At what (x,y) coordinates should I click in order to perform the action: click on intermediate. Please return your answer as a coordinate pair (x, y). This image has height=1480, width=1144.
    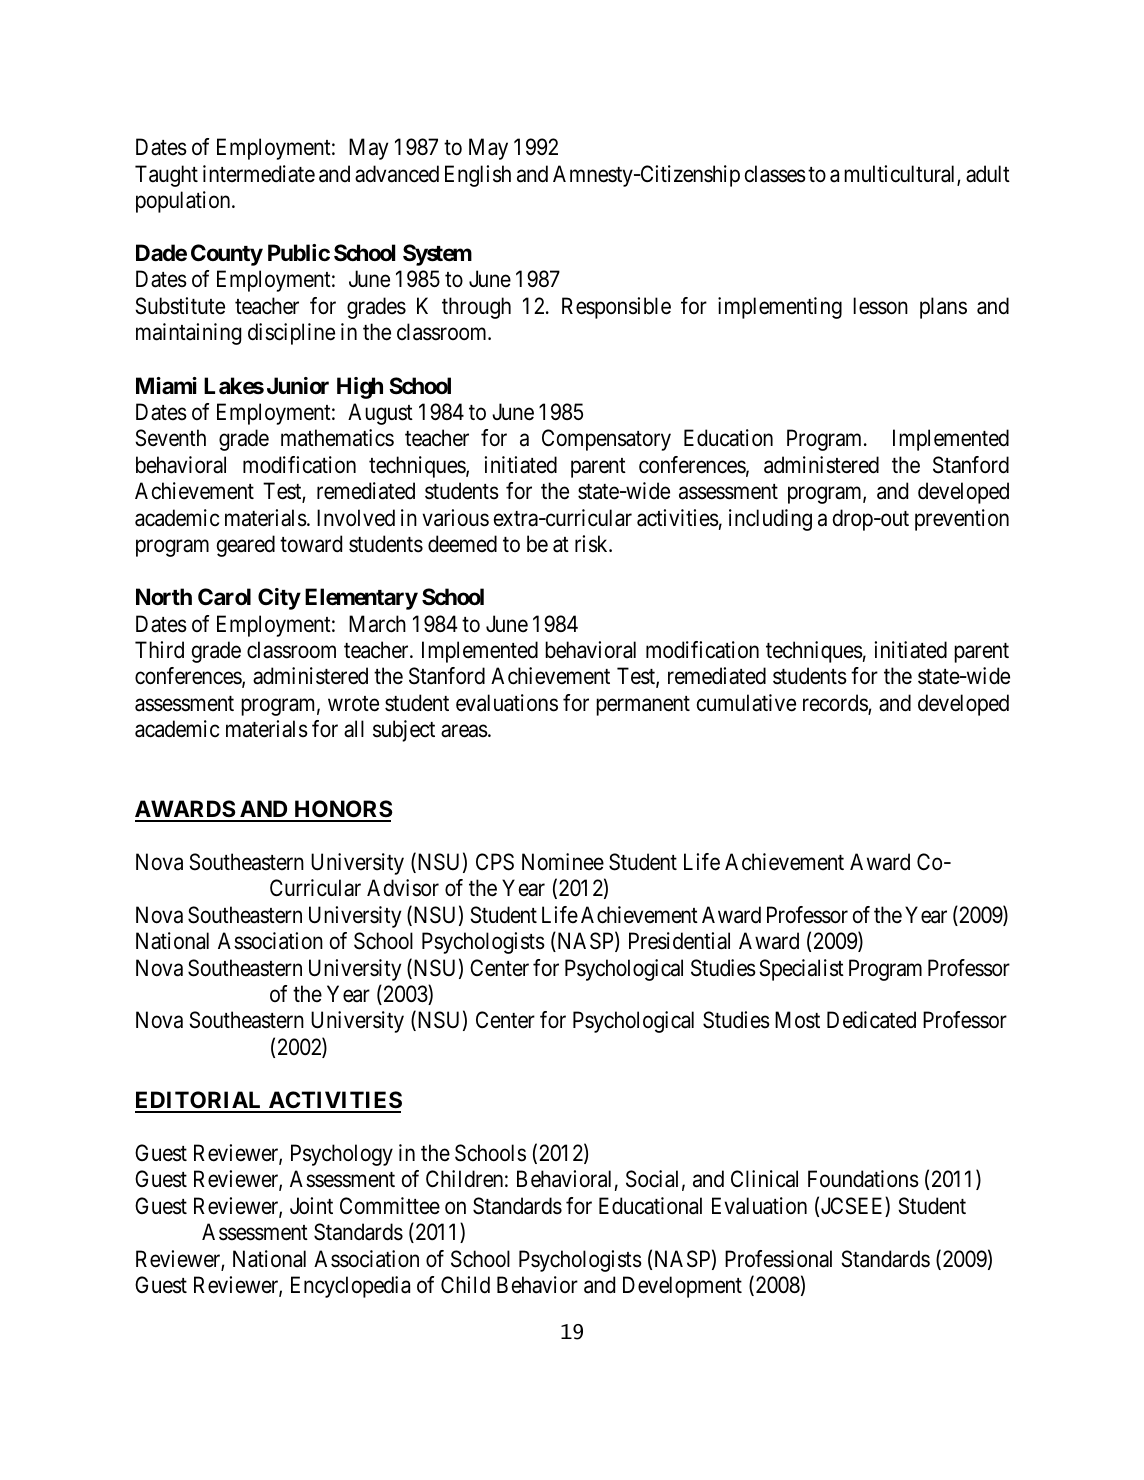
    Looking at the image, I should click on (259, 174).
